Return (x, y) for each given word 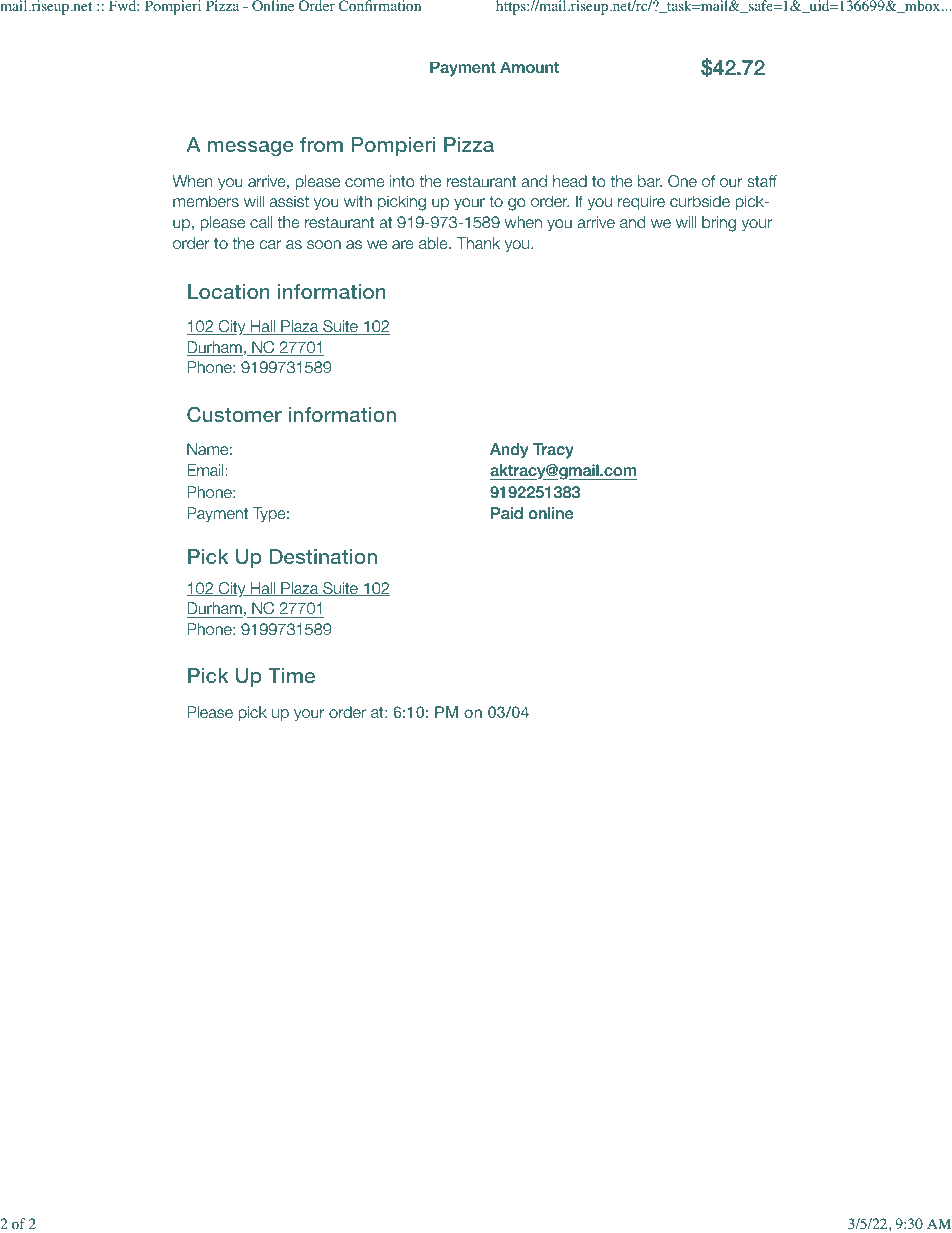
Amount (529, 68)
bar (650, 181)
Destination (323, 556)
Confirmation (380, 6)
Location (229, 291)
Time (291, 675)
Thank (478, 243)
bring (719, 224)
